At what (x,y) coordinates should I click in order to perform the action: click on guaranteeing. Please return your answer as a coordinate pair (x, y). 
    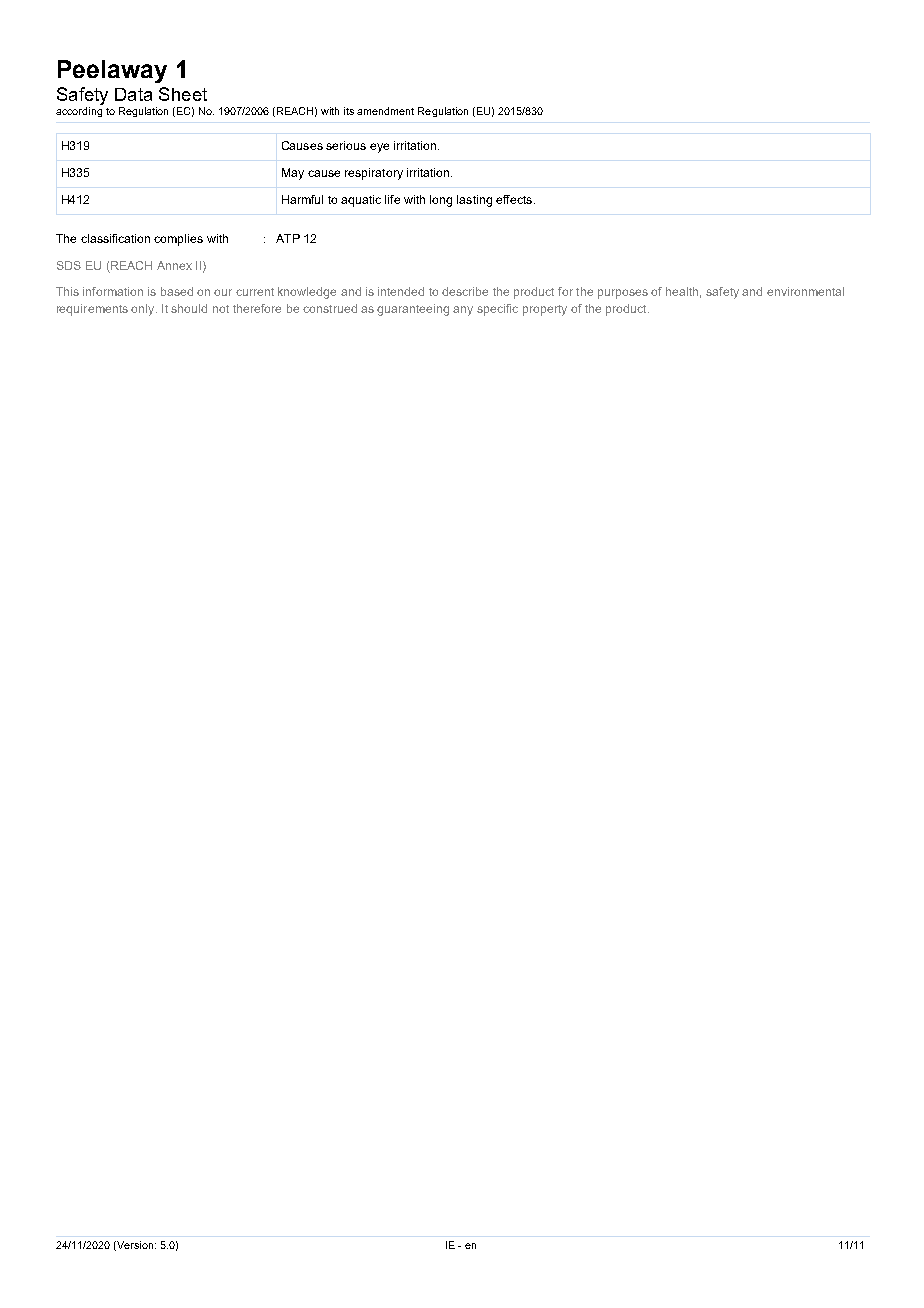
    Looking at the image, I should click on (413, 310).
